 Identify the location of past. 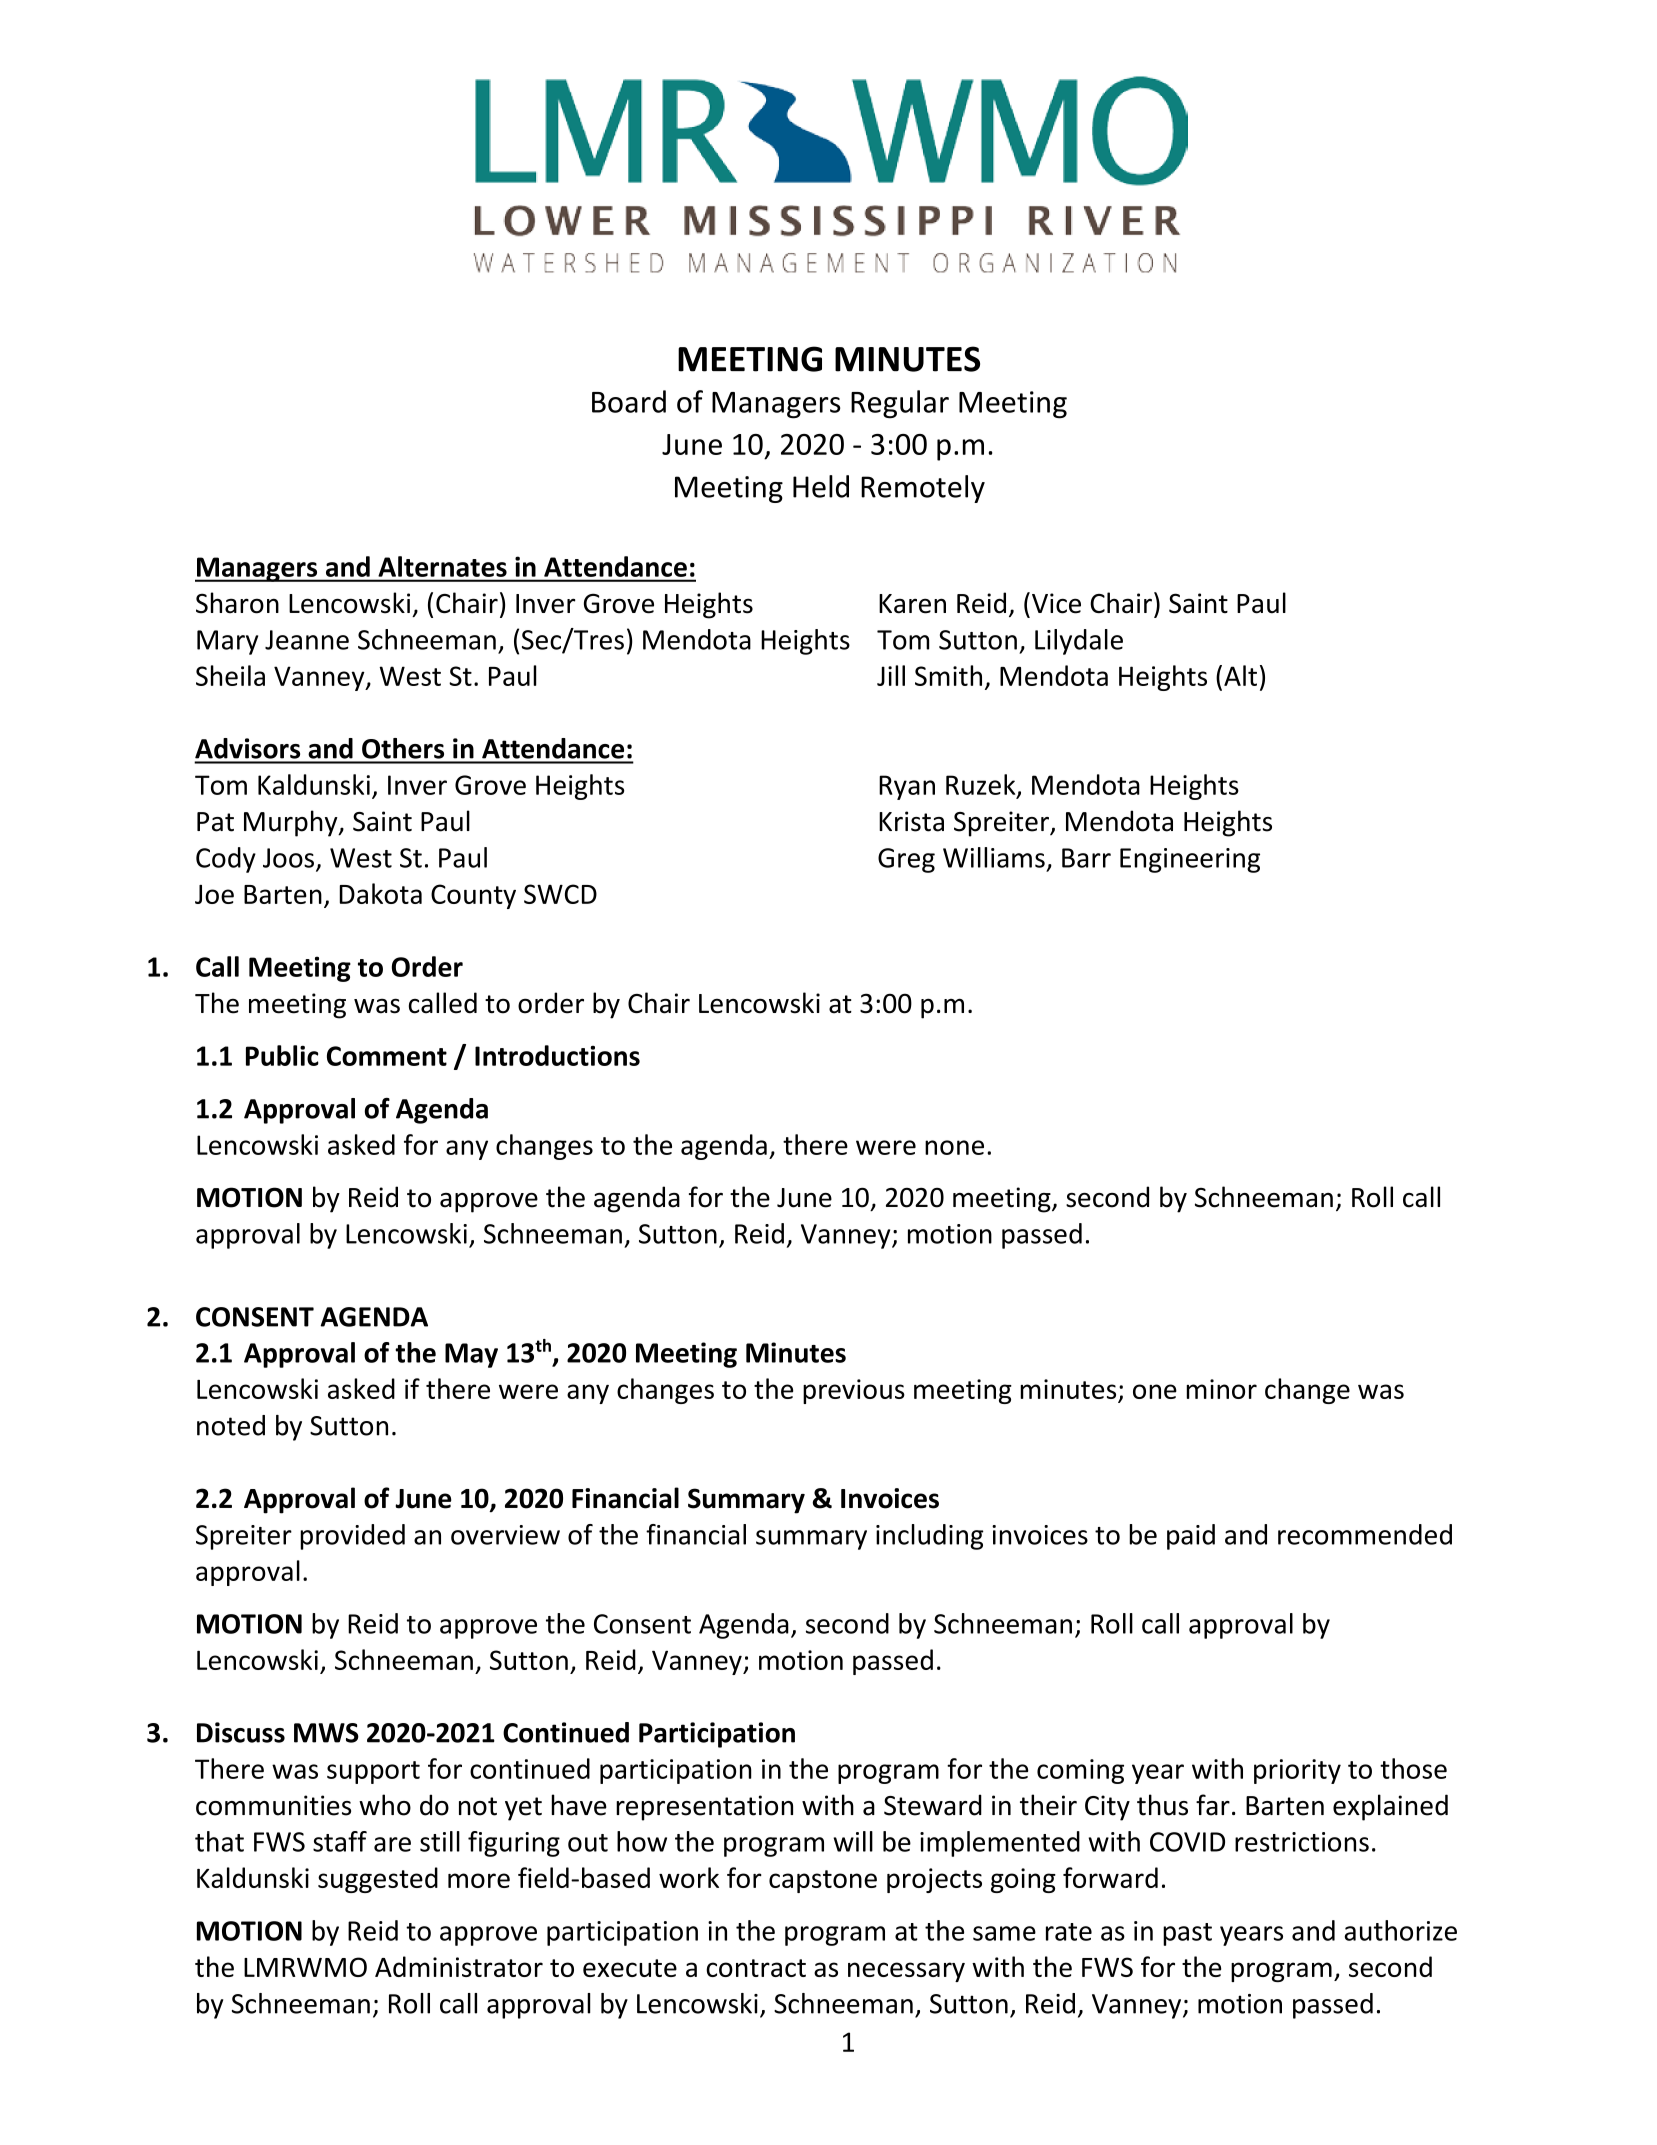
(1187, 1934).
